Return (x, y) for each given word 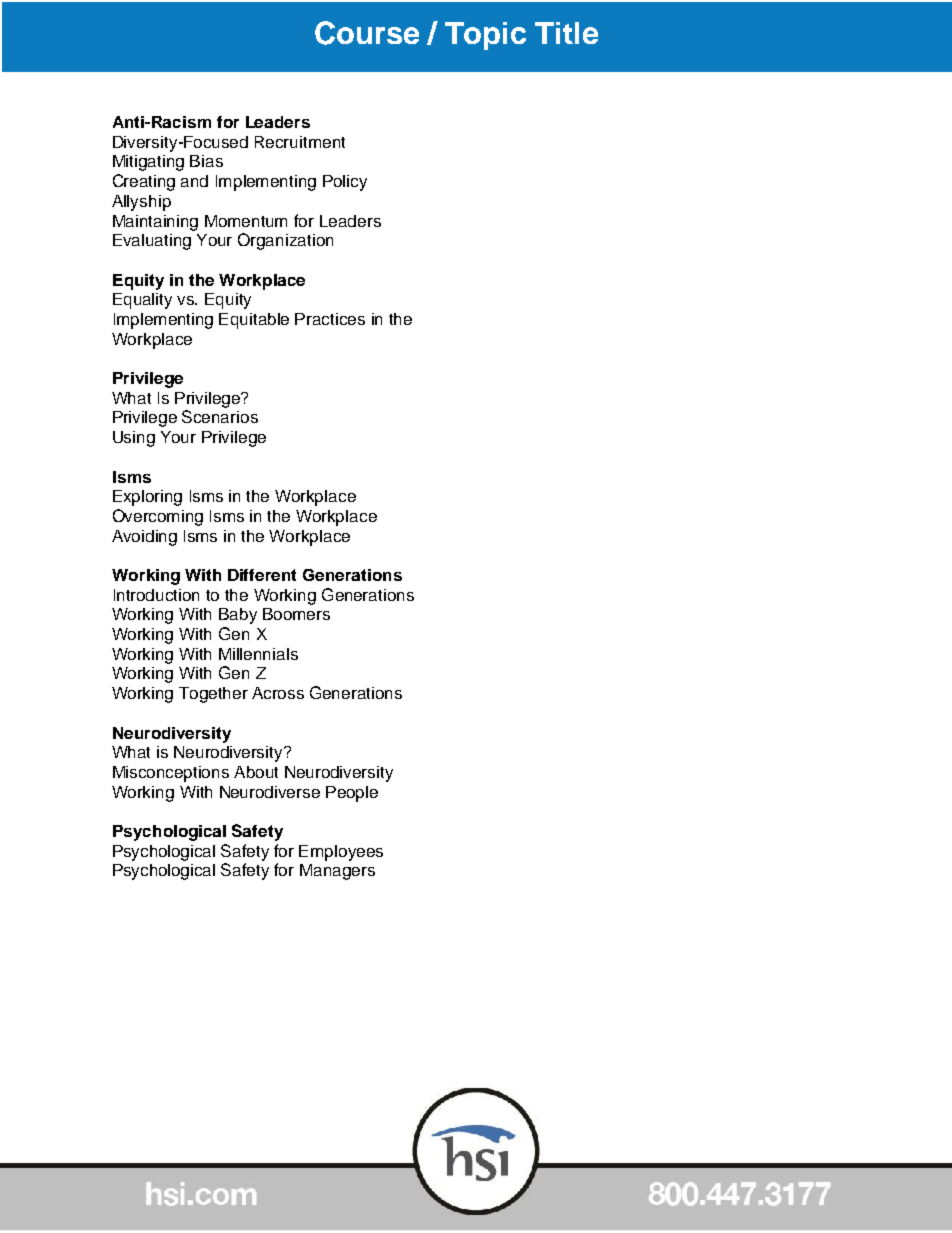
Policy (345, 183)
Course (367, 33)
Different (262, 575)
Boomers (296, 614)
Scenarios (220, 416)
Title (566, 33)
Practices (330, 319)
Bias (206, 161)
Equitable (254, 321)
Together (213, 695)
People (352, 794)
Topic (485, 36)
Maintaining (155, 223)
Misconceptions (171, 774)
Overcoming (158, 517)
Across (278, 693)
